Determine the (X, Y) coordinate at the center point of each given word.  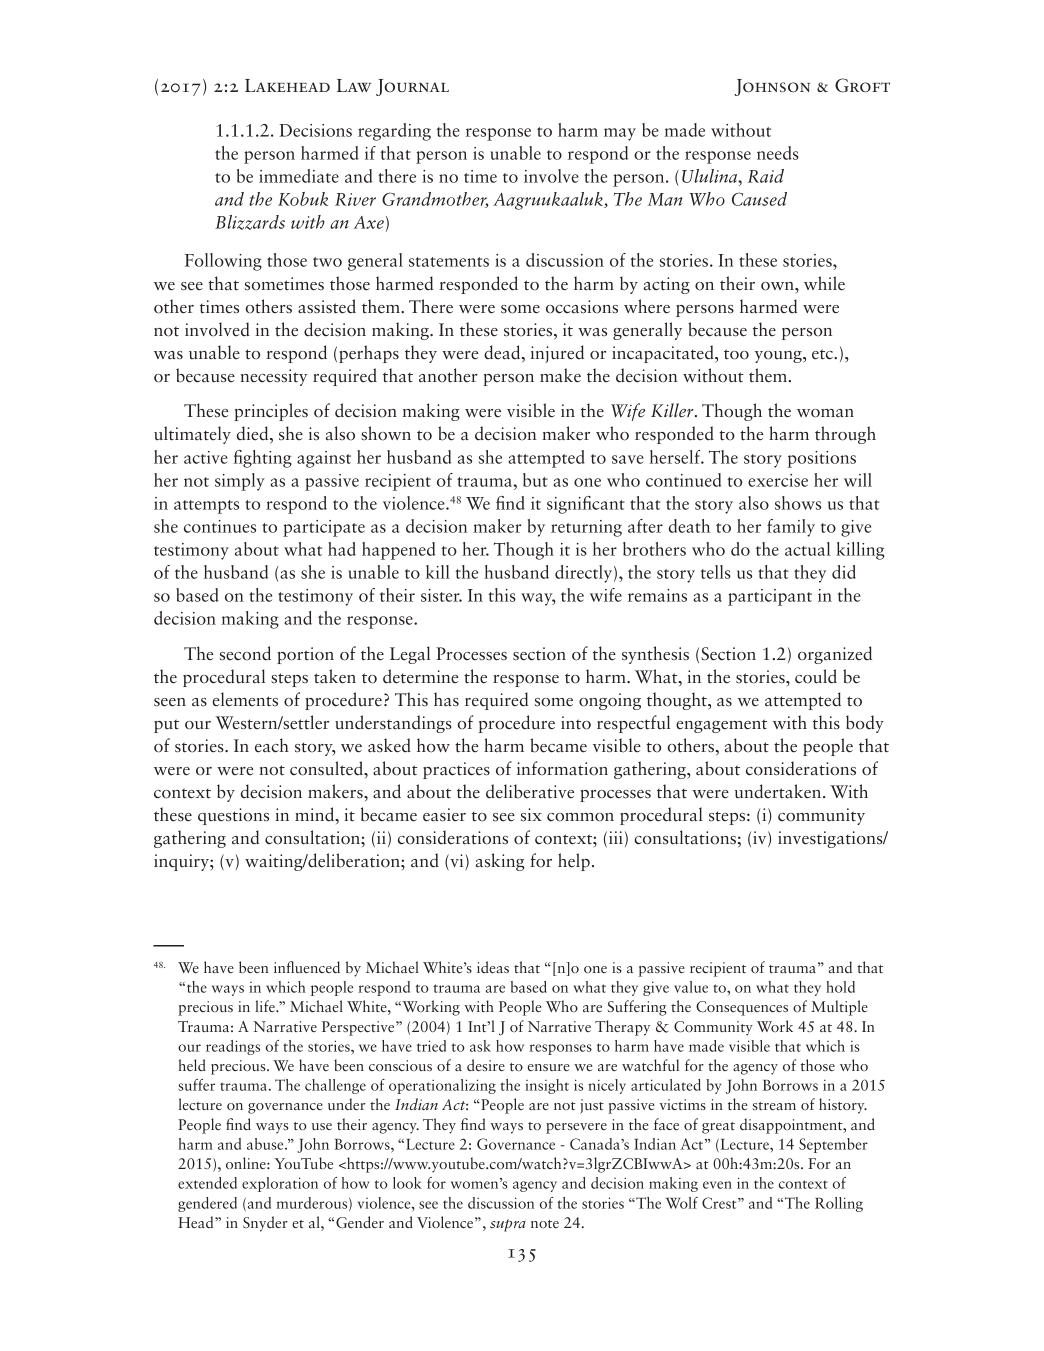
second (245, 653)
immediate (299, 176)
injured (557, 354)
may (620, 134)
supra (508, 1225)
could (816, 676)
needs (778, 153)
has (446, 699)
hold (840, 987)
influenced (307, 967)
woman (825, 413)
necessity (273, 377)
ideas (493, 967)
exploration (280, 1184)
